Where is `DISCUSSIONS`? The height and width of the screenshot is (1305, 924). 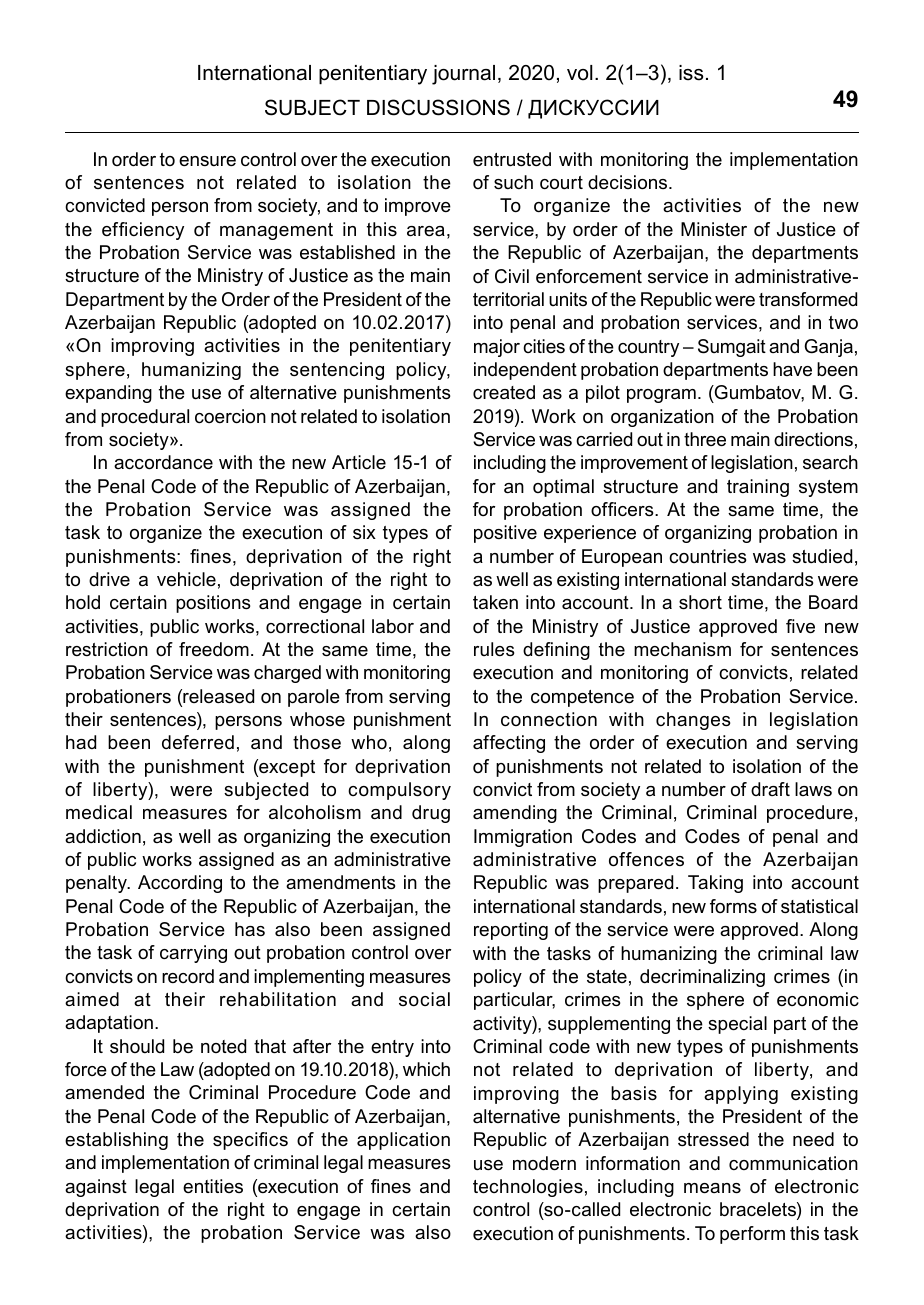 DISCUSSIONS is located at coordinates (438, 107).
